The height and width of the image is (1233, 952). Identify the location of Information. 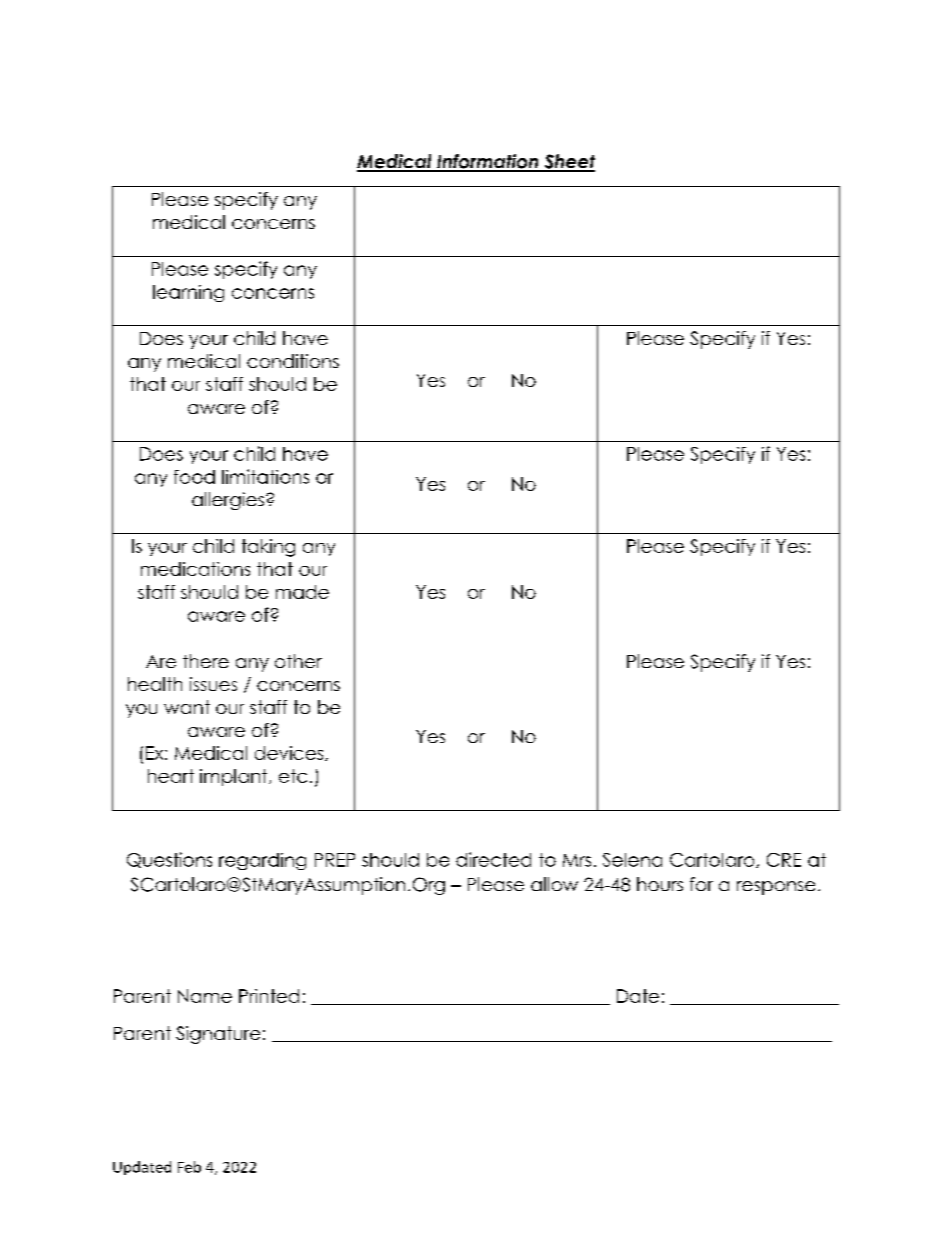
(487, 162).
